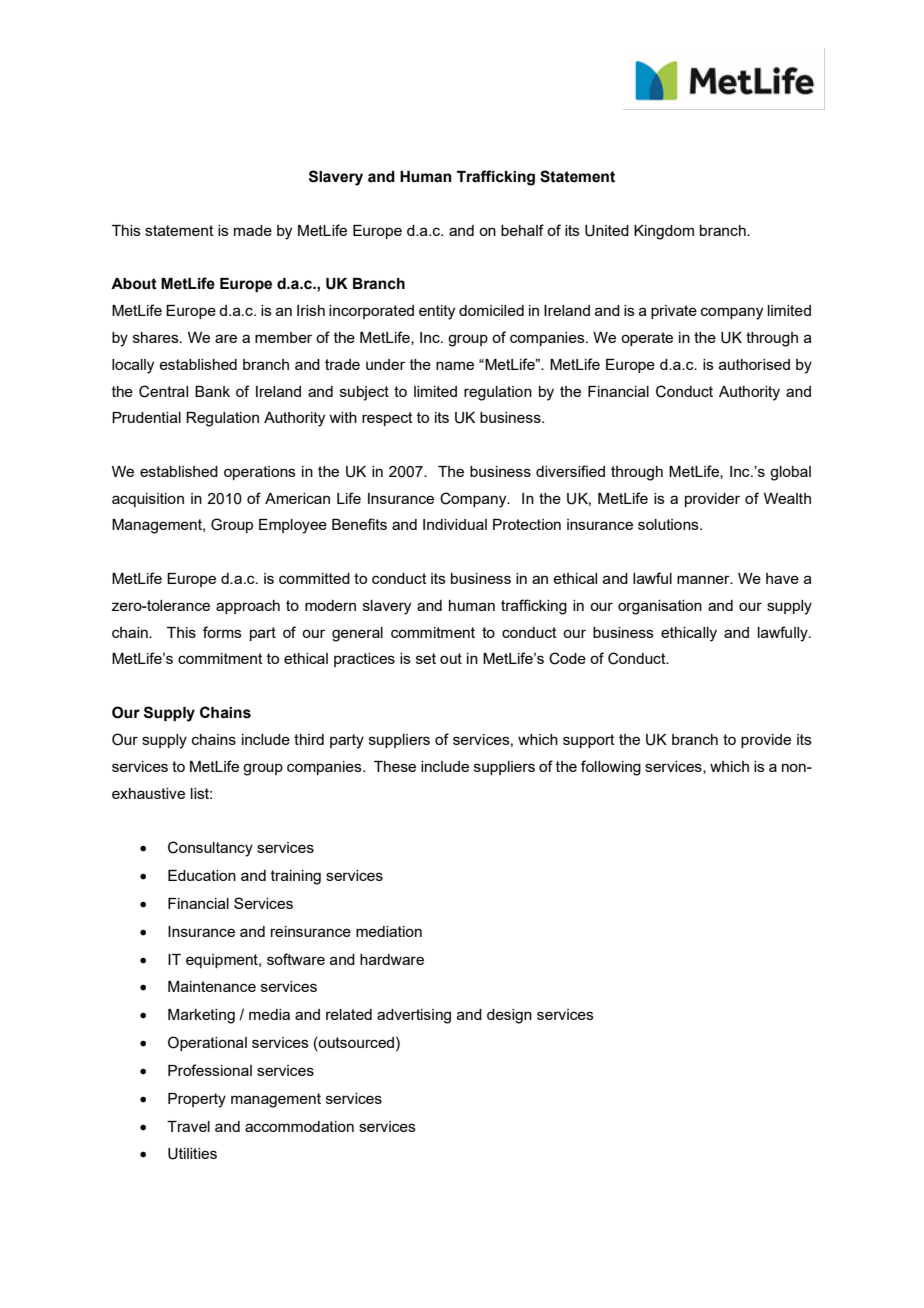 This screenshot has height=1308, width=924. Describe the element at coordinates (455, 524) in the screenshot. I see `Individual` at that location.
